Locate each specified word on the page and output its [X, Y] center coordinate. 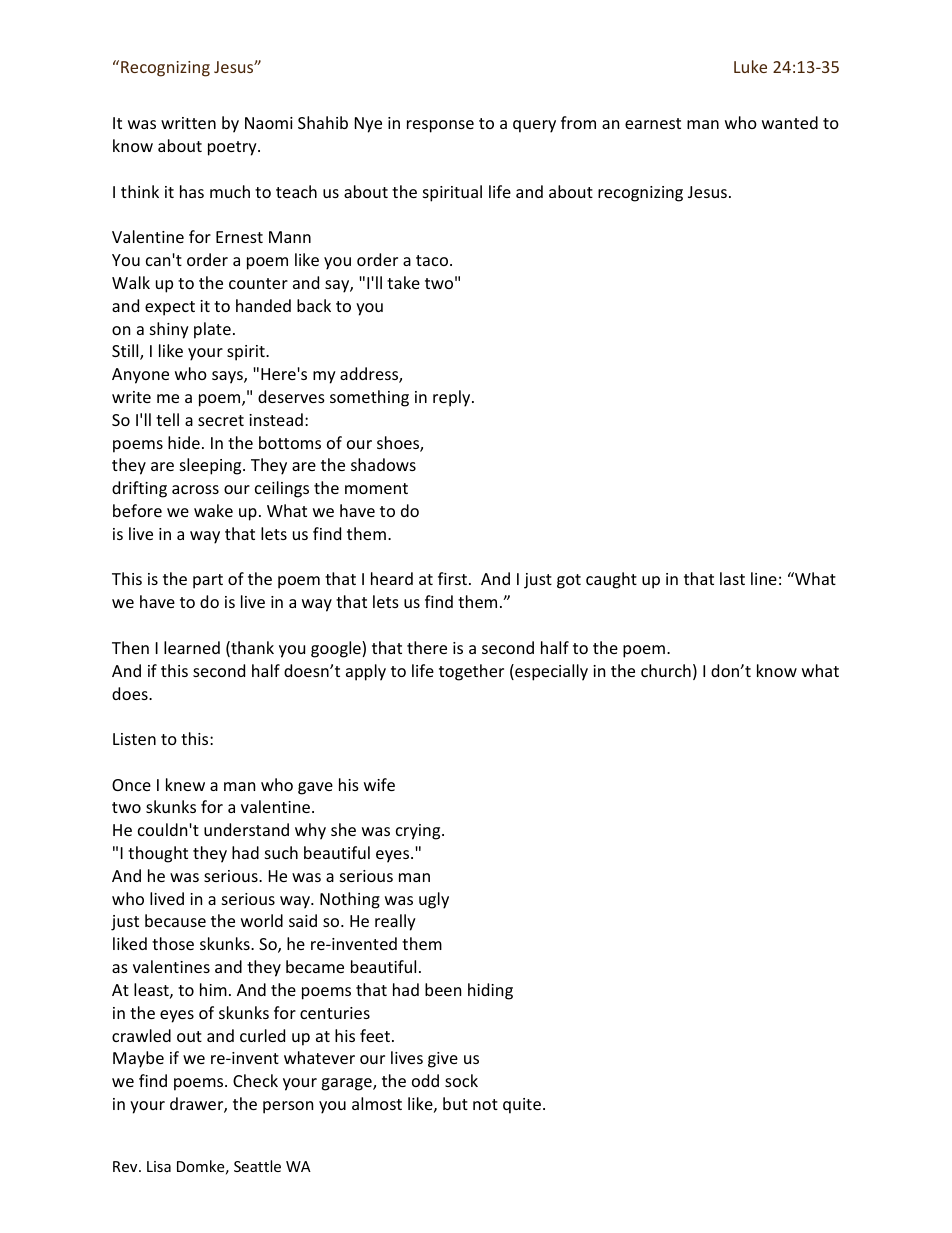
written [188, 123]
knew [185, 784]
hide [184, 442]
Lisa [159, 1166]
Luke [750, 66]
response [440, 126]
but [455, 1103]
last [732, 578]
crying [419, 832]
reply [453, 398]
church [666, 670]
